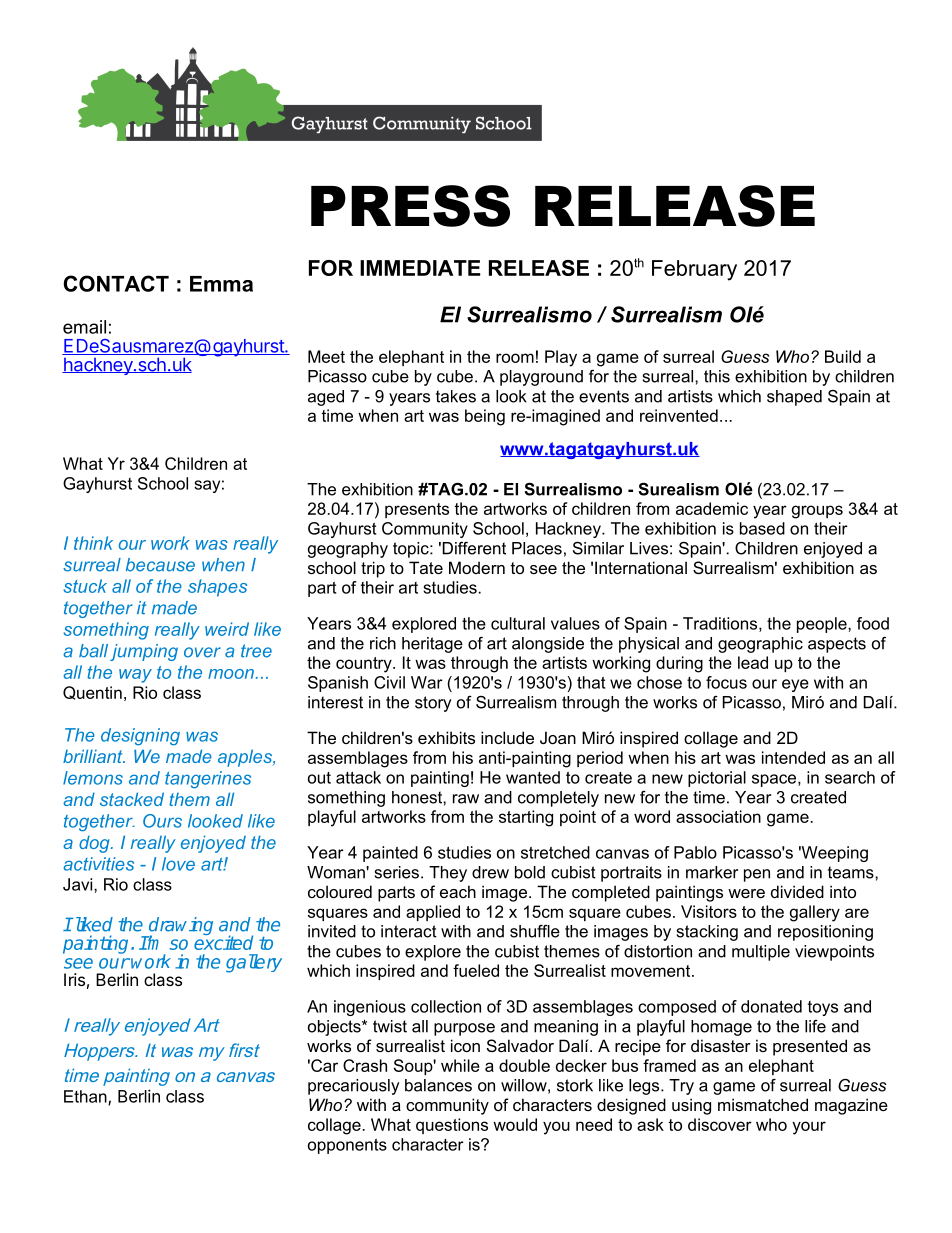 The image size is (952, 1233). I want to click on Emma, so click(221, 284).
